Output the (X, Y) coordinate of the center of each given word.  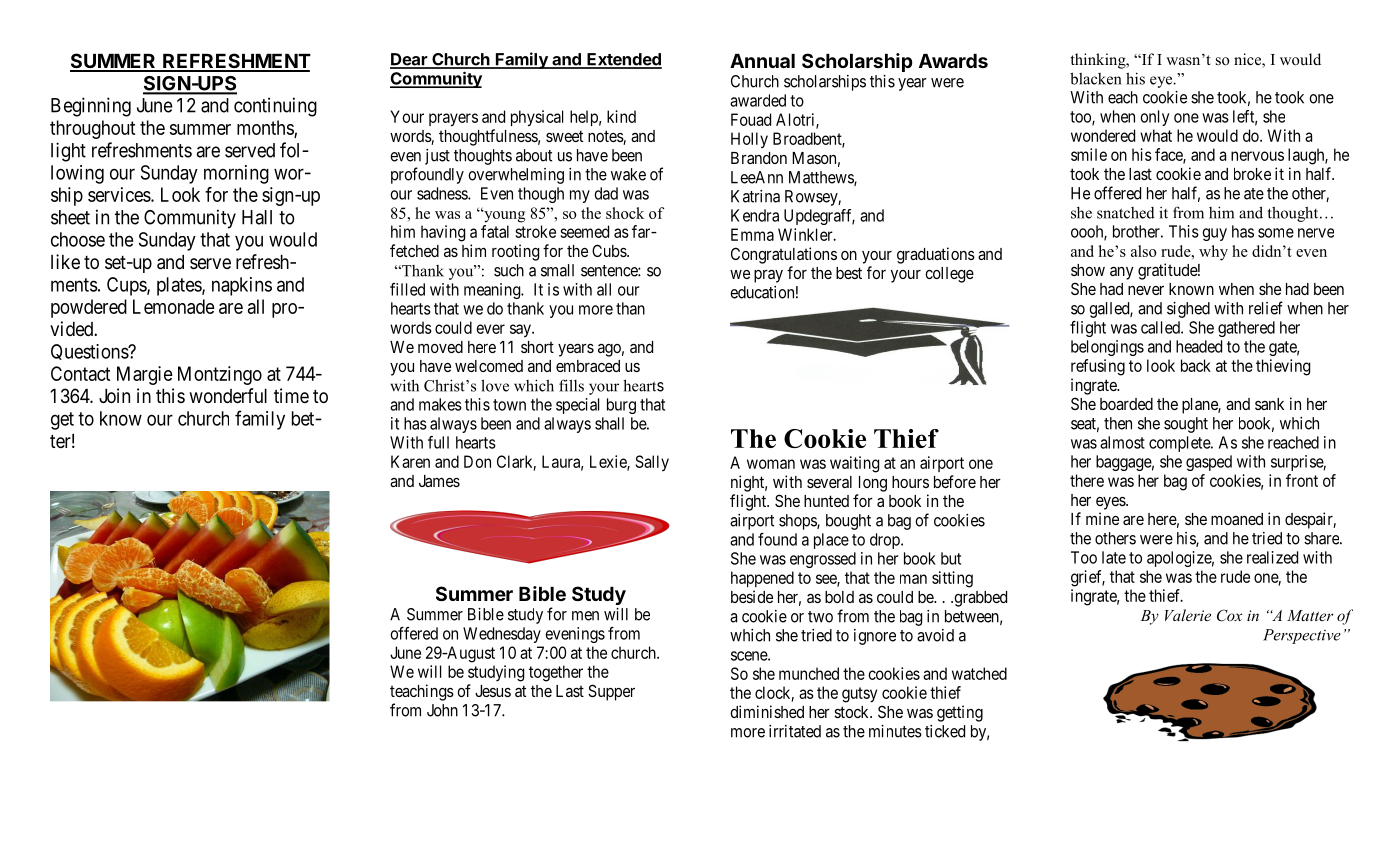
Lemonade (174, 306)
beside (752, 596)
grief (1088, 578)
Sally (652, 463)
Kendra (755, 215)
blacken (1096, 78)
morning (236, 174)
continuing (275, 107)
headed (1199, 346)
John (442, 710)
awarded (758, 100)
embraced (588, 366)
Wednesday (502, 635)
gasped (1209, 463)
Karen (410, 461)
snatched (1126, 213)
